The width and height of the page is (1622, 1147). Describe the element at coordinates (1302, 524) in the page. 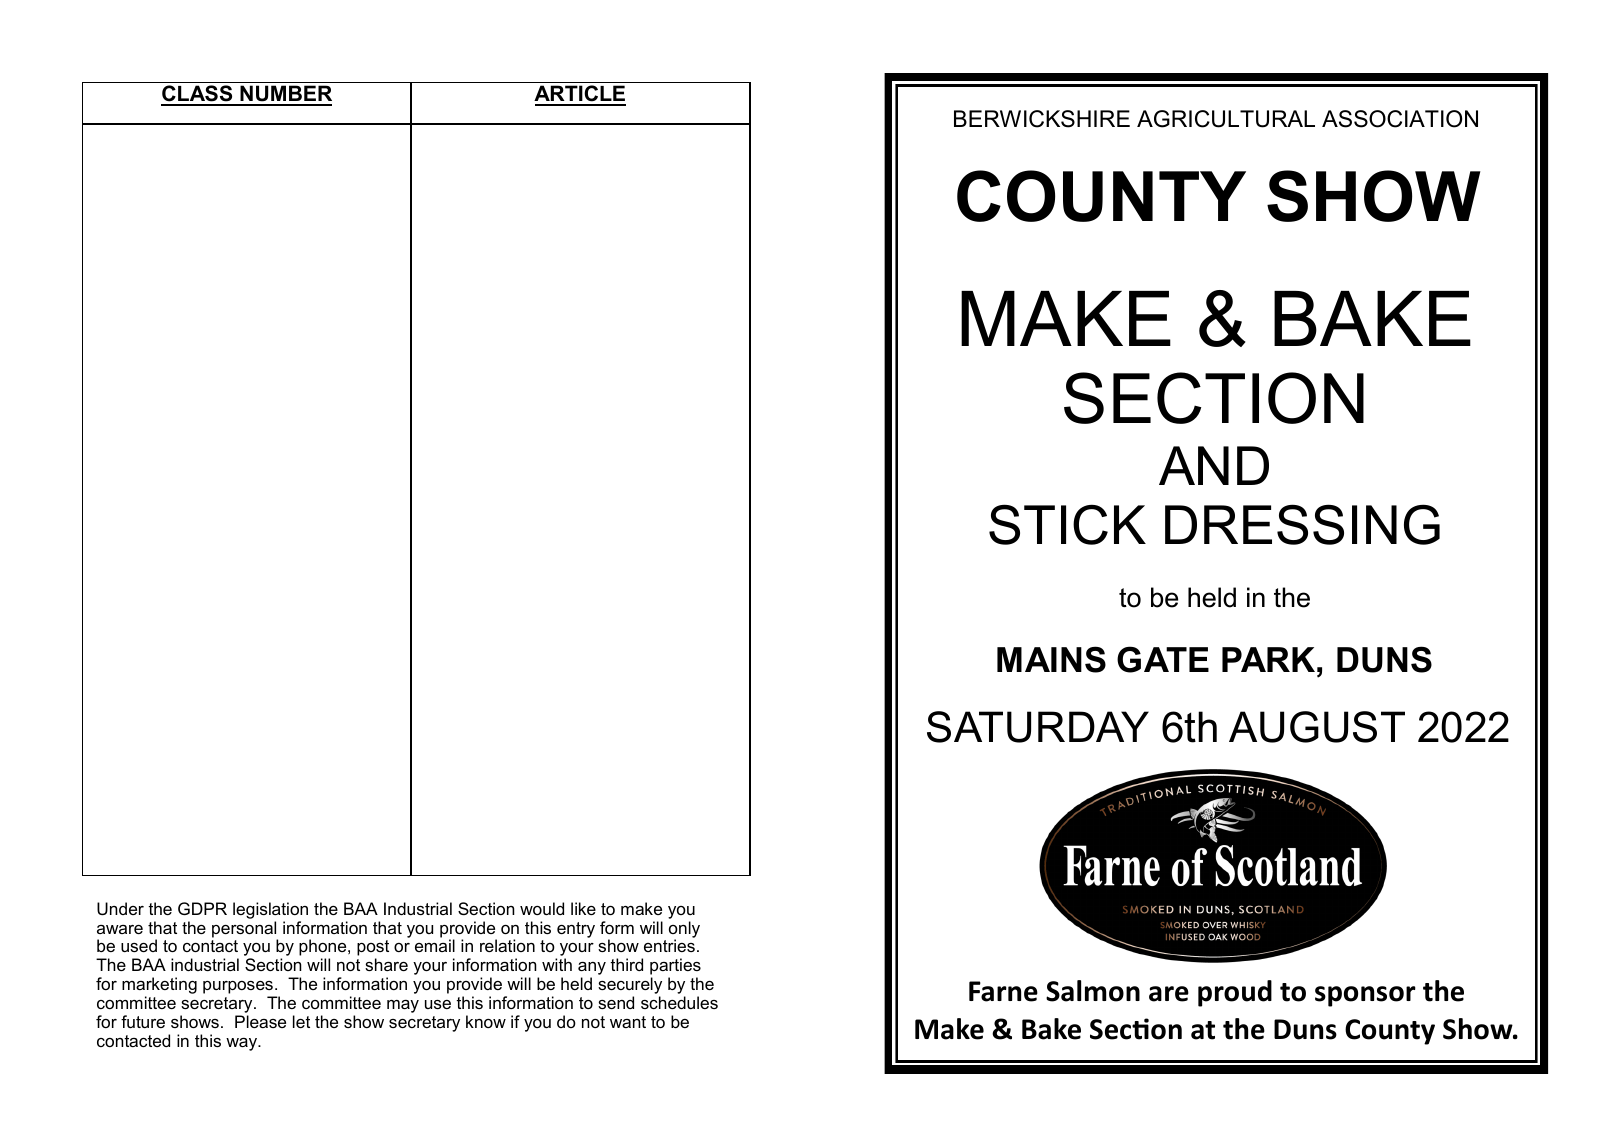

I see `DRESSING` at that location.
